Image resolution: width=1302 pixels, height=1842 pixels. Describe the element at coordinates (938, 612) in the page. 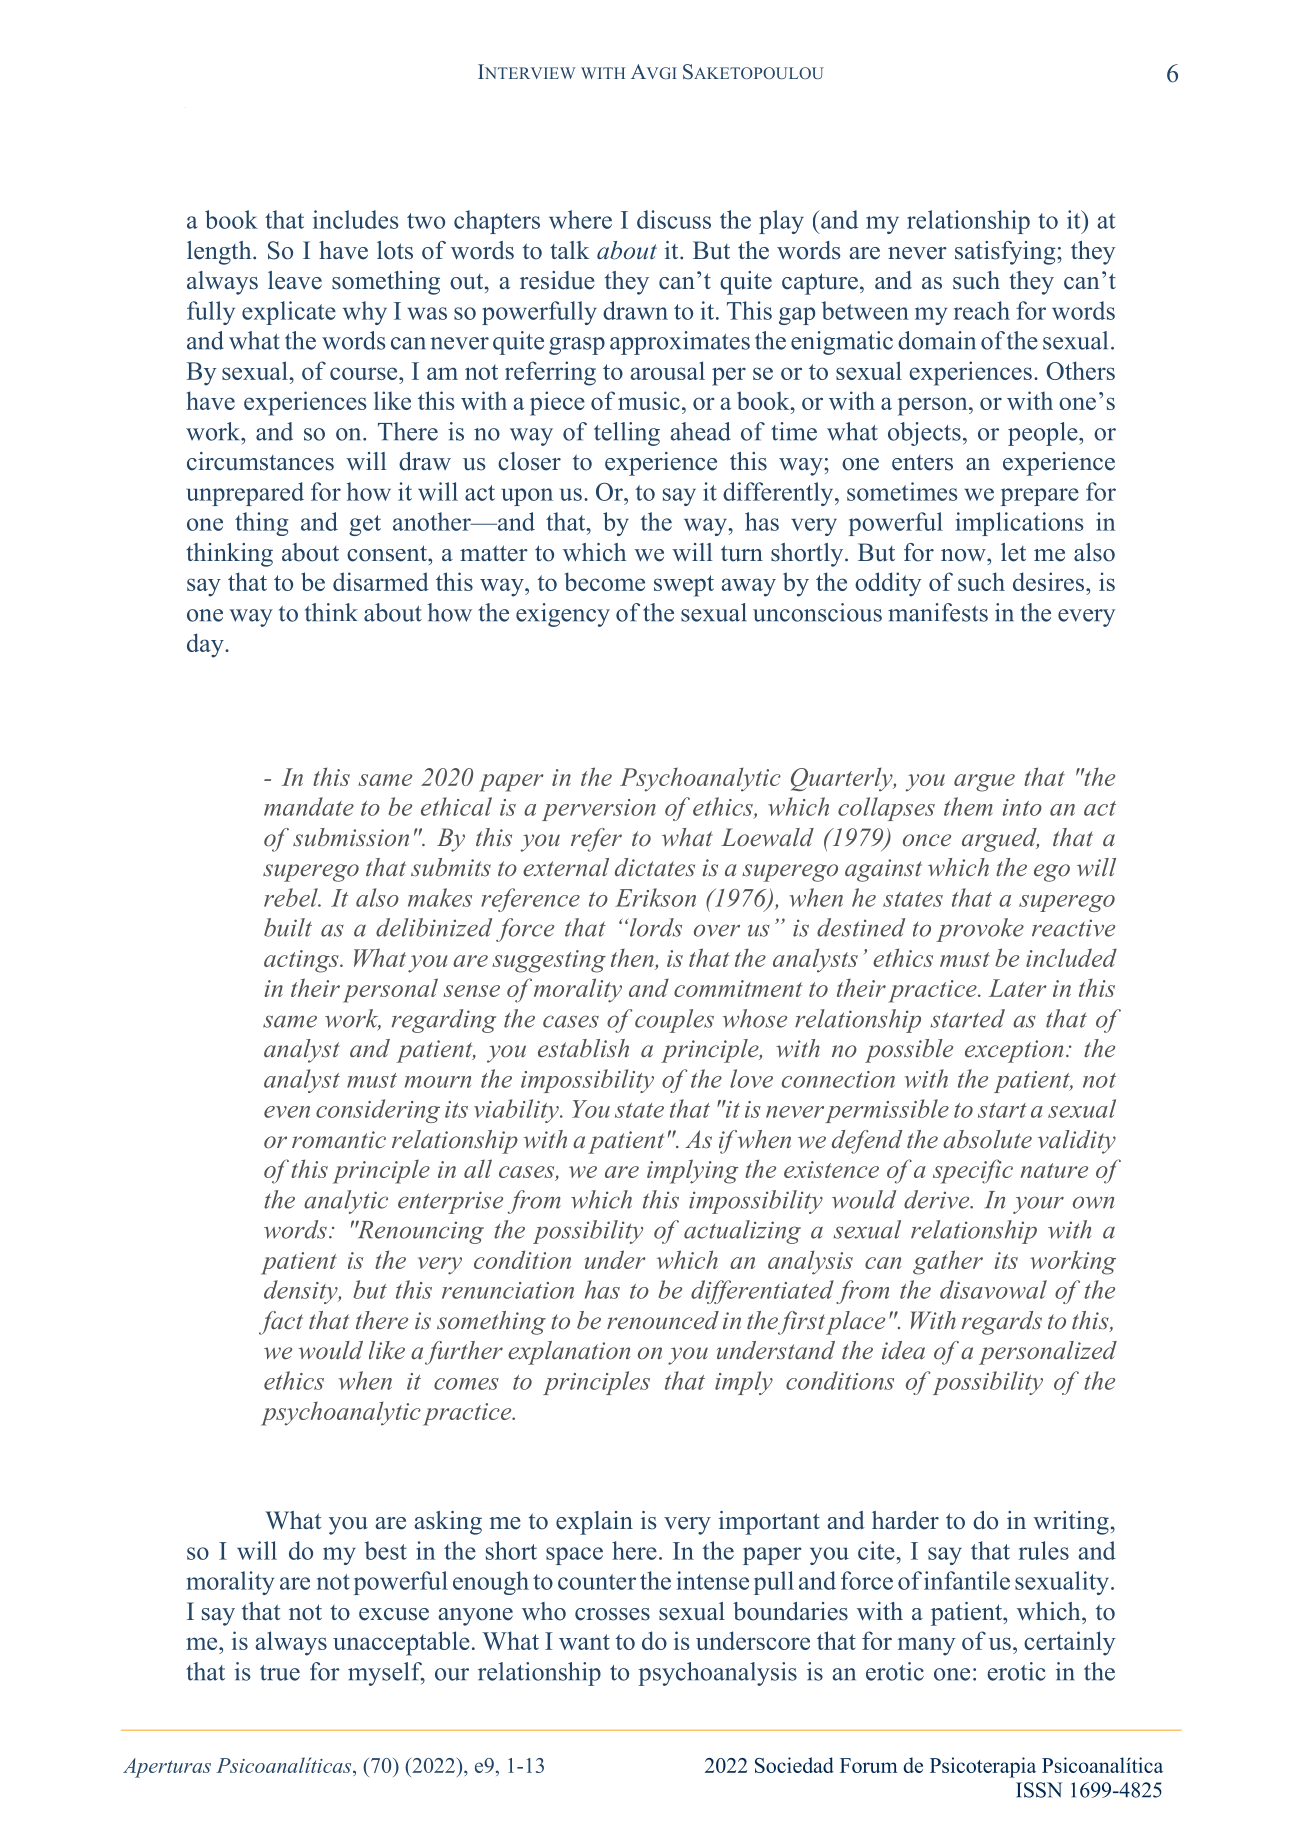

I see `manifests` at that location.
